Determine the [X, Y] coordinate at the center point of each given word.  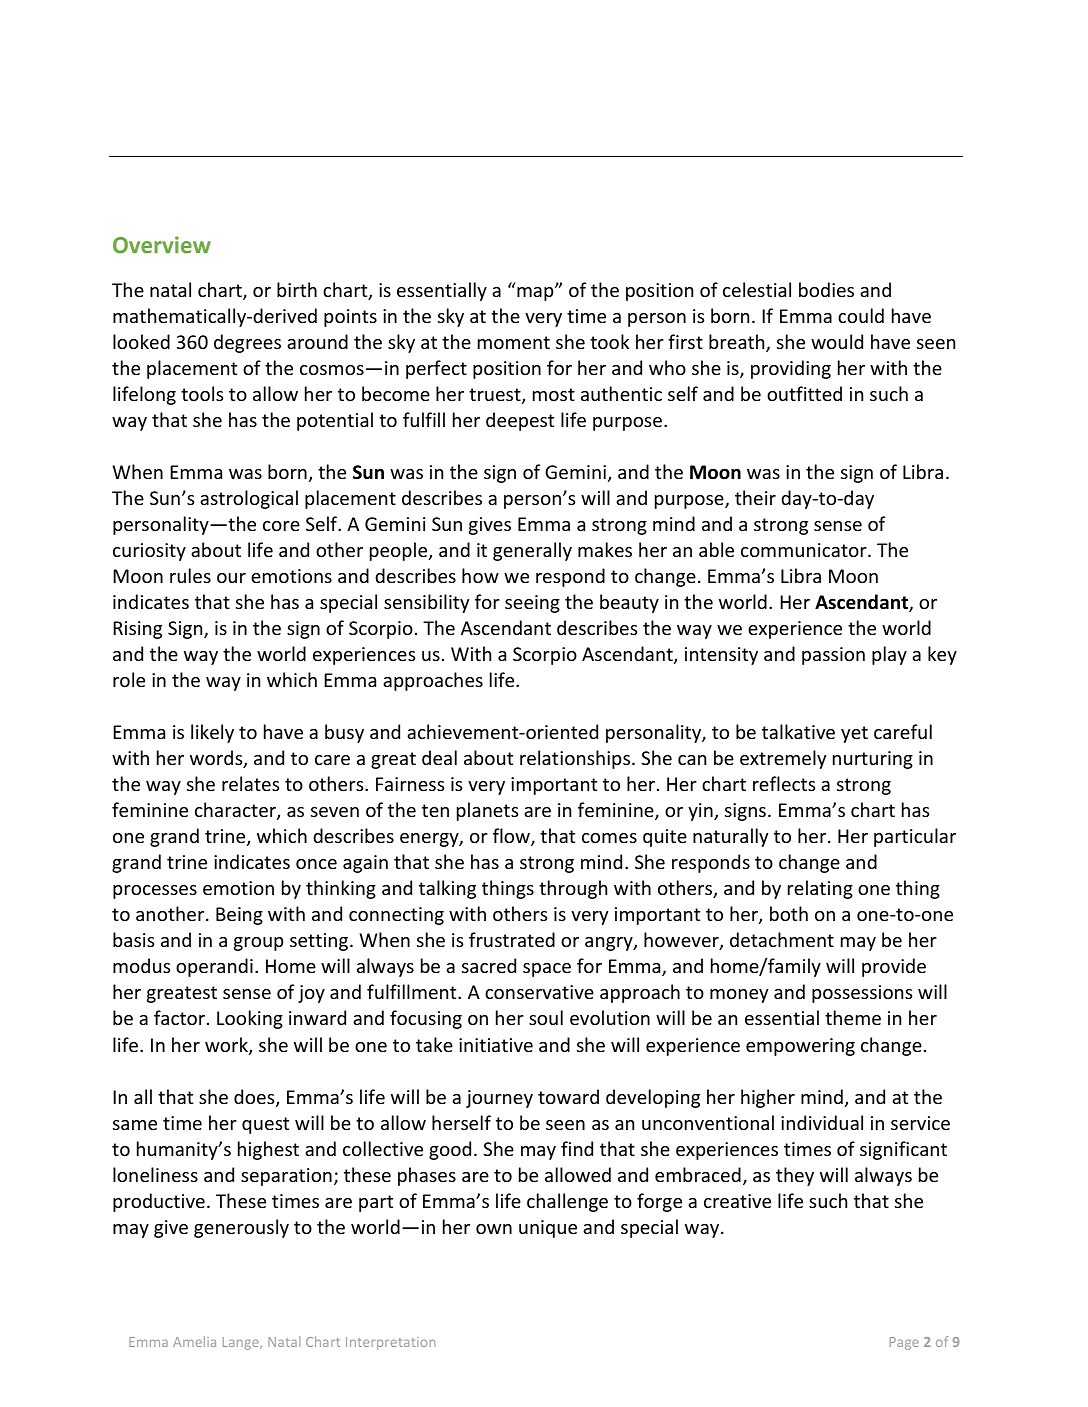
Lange [242, 1343]
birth [297, 289]
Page [904, 1343]
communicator [805, 550]
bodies [826, 289]
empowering [800, 1047]
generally [532, 551]
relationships [575, 759]
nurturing [873, 760]
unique [548, 1229]
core [281, 526]
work [227, 1046]
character [236, 811]
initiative [496, 1045]
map [536, 293]
